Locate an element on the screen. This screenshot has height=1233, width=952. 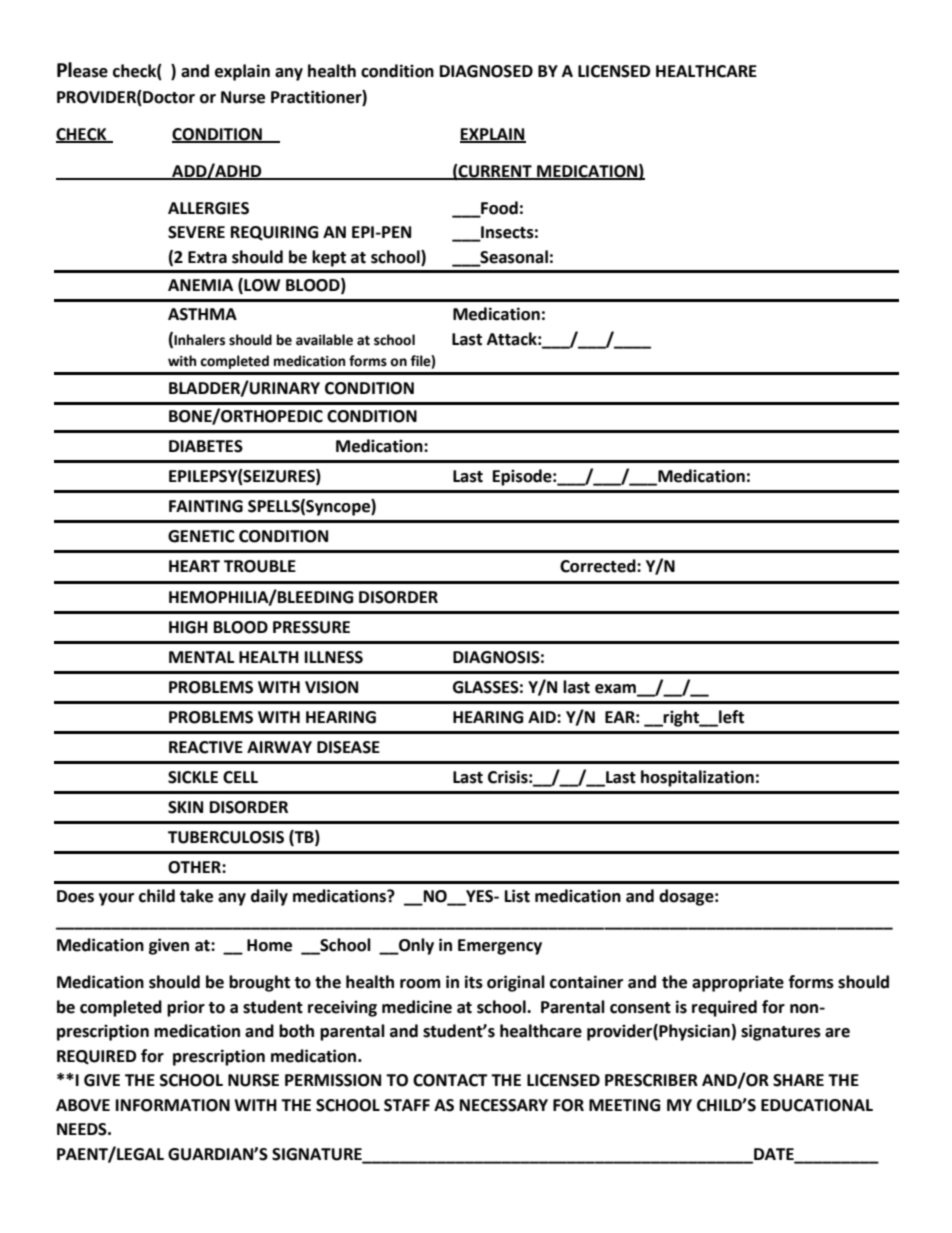
ANEMIA is located at coordinates (200, 285).
